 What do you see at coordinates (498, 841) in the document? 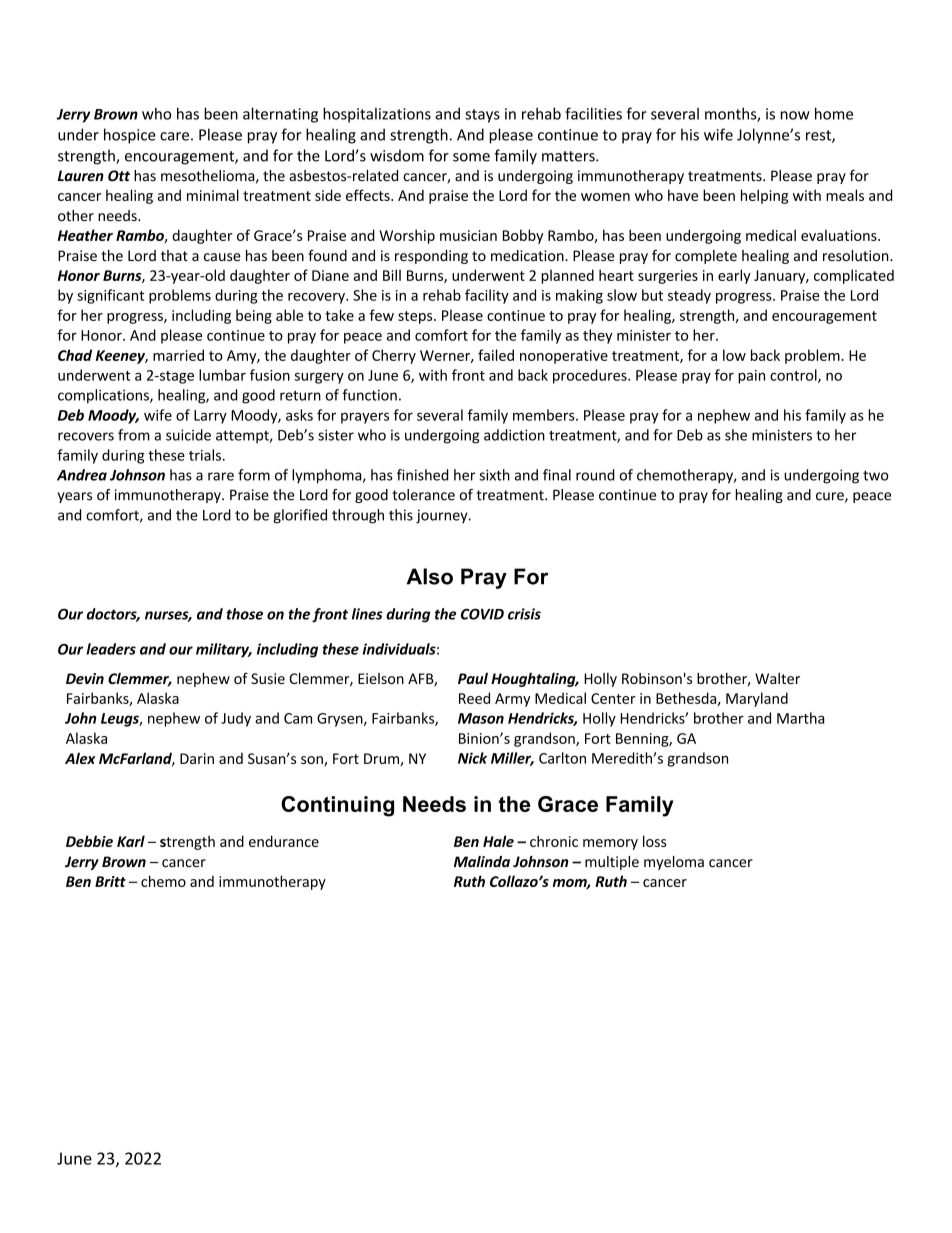
I see `Hale` at bounding box center [498, 841].
